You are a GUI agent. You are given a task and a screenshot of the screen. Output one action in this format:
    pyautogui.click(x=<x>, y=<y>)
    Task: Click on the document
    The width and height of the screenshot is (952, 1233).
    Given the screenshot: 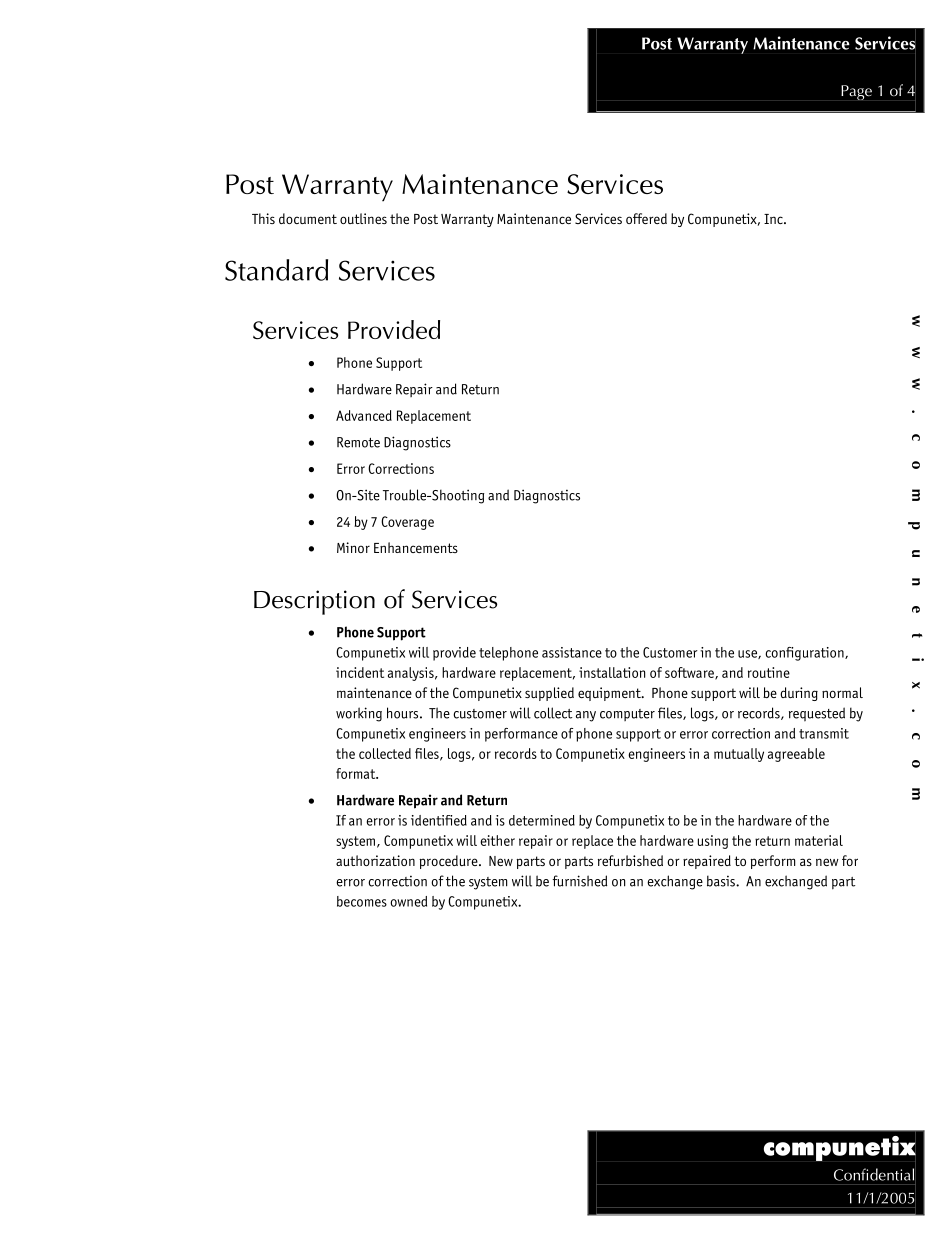 What is the action you would take?
    pyautogui.click(x=308, y=218)
